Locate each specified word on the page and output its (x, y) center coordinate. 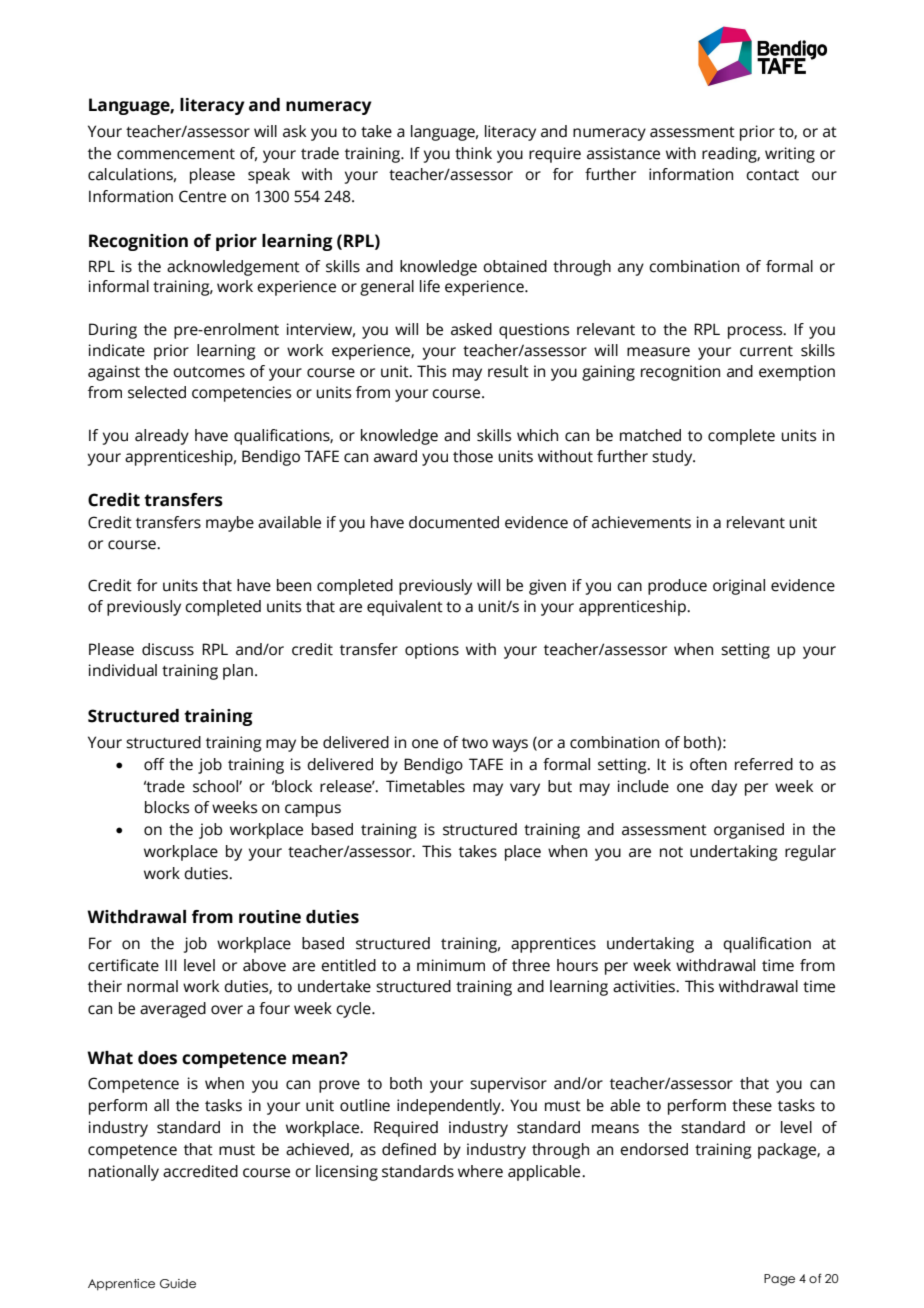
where (480, 1171)
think (473, 153)
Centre (202, 196)
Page (779, 1280)
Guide (178, 1283)
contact (772, 175)
